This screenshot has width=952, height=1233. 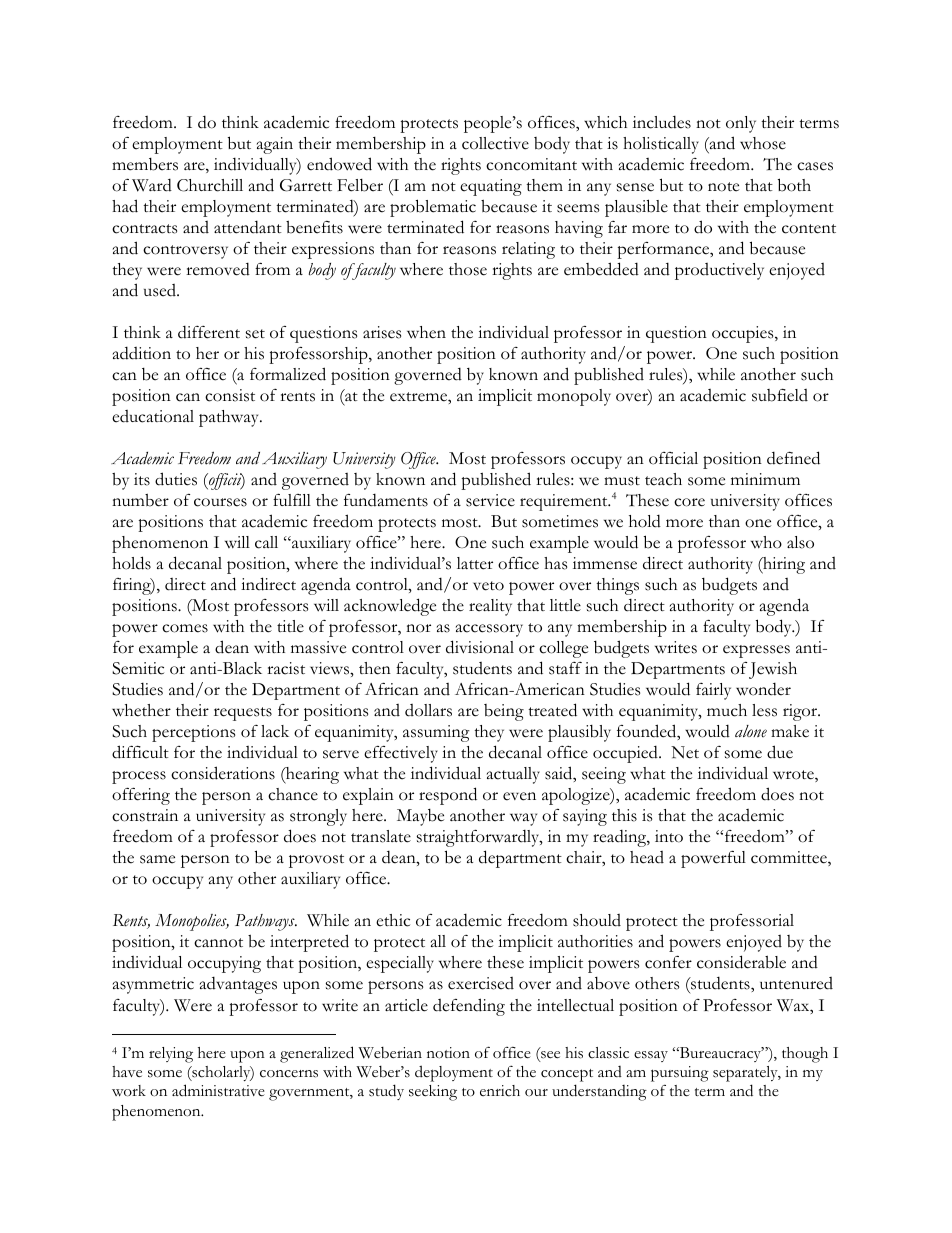 I want to click on service, so click(x=490, y=500).
